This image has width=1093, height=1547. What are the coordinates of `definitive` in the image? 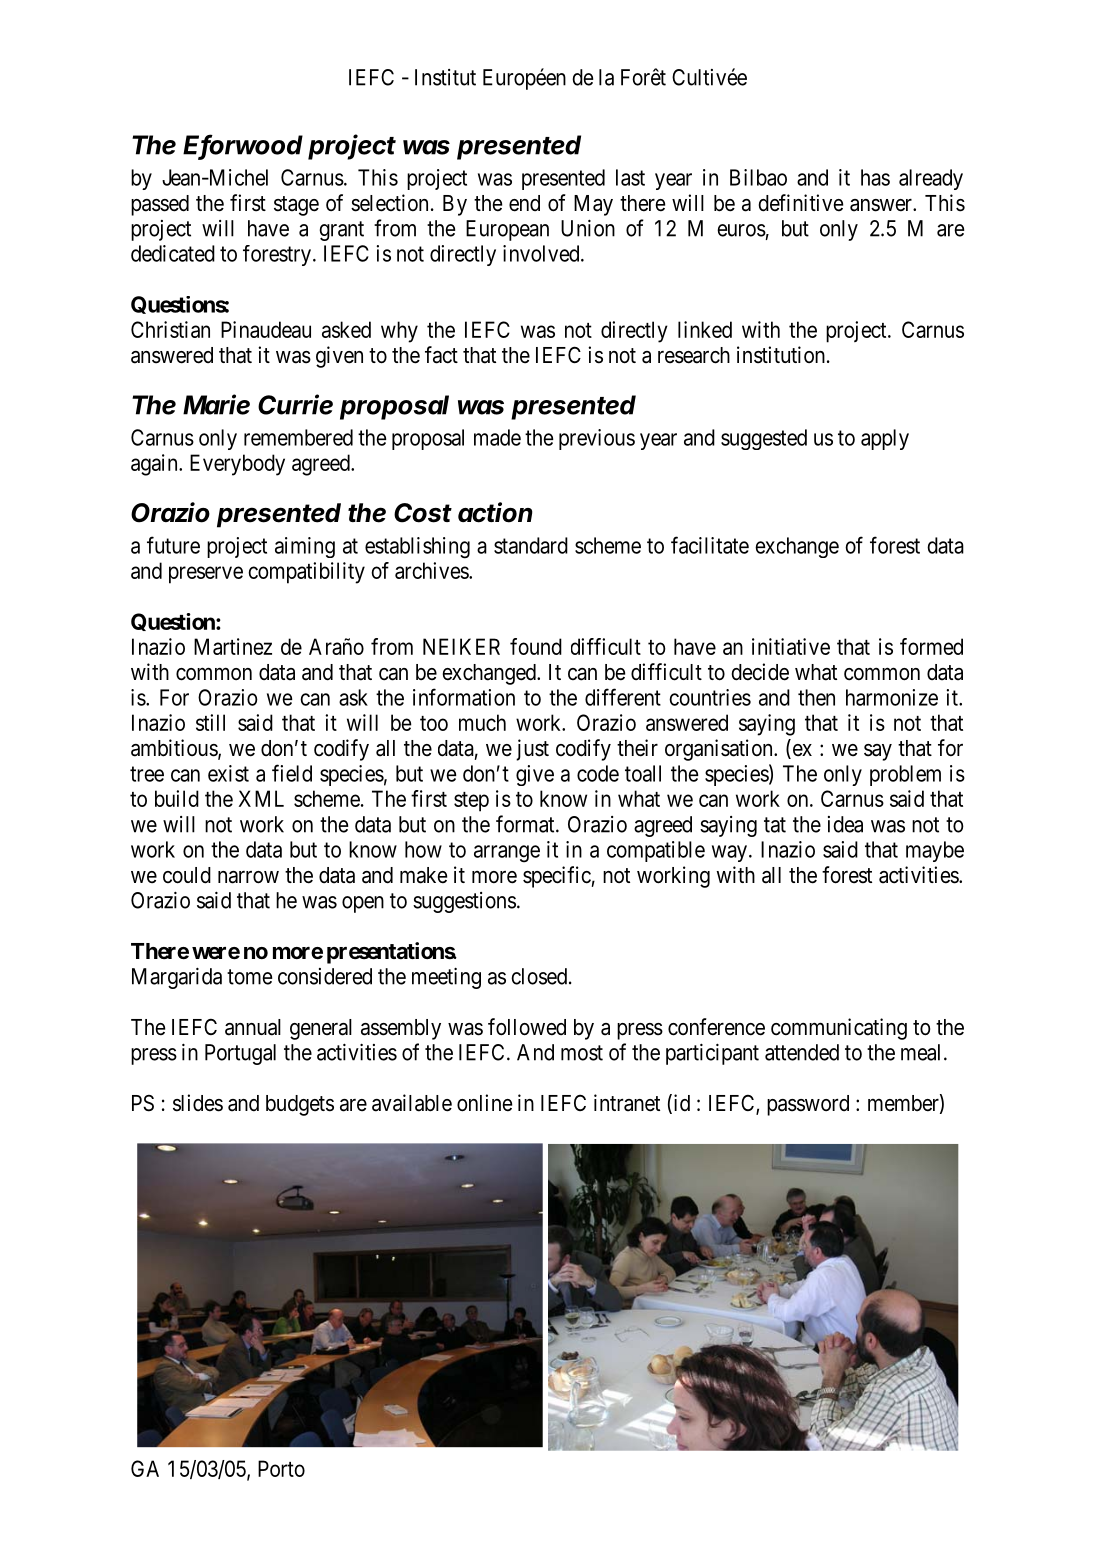 It's located at (801, 203).
